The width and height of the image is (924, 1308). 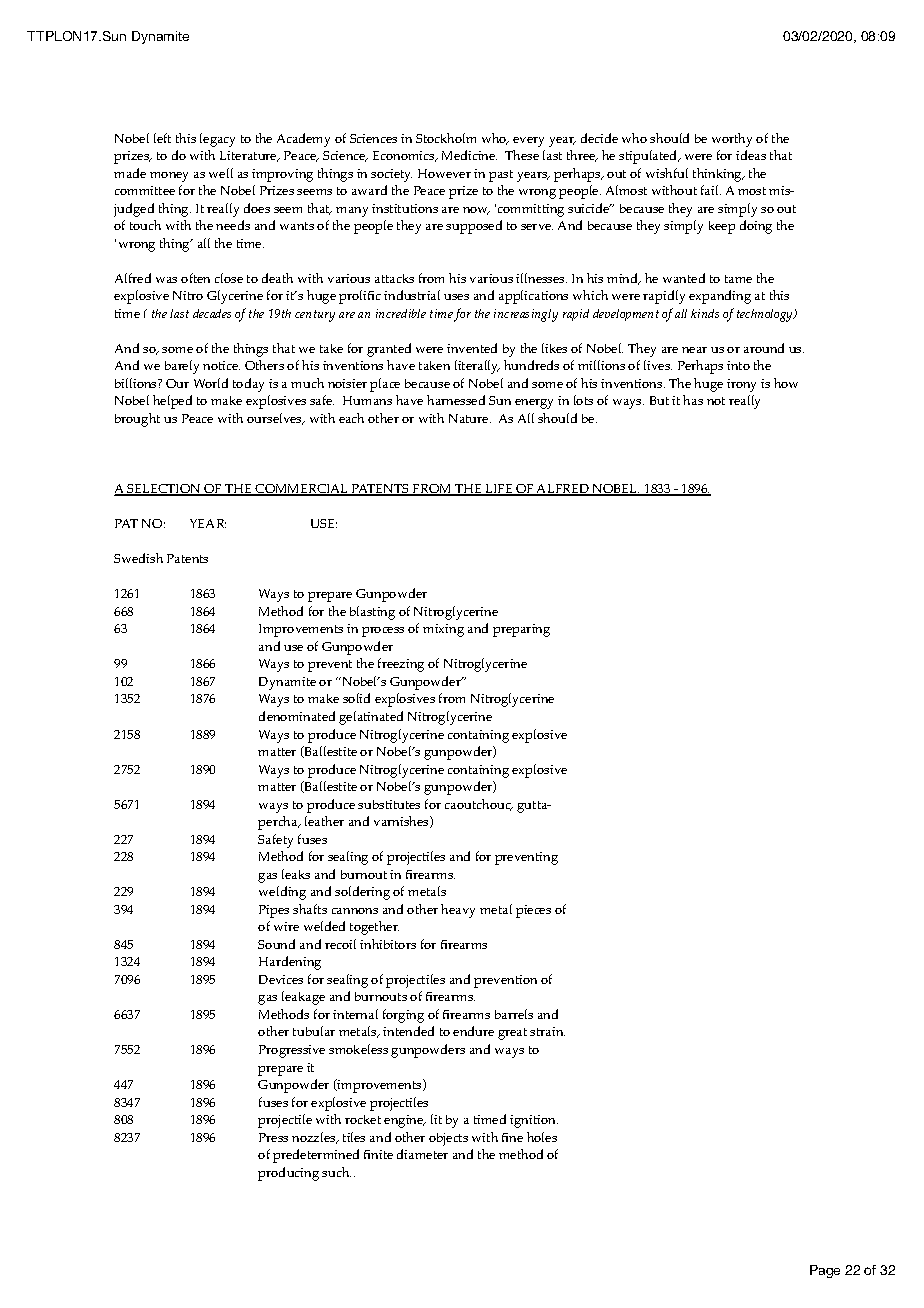 What do you see at coordinates (533, 911) in the image?
I see `pieces` at bounding box center [533, 911].
